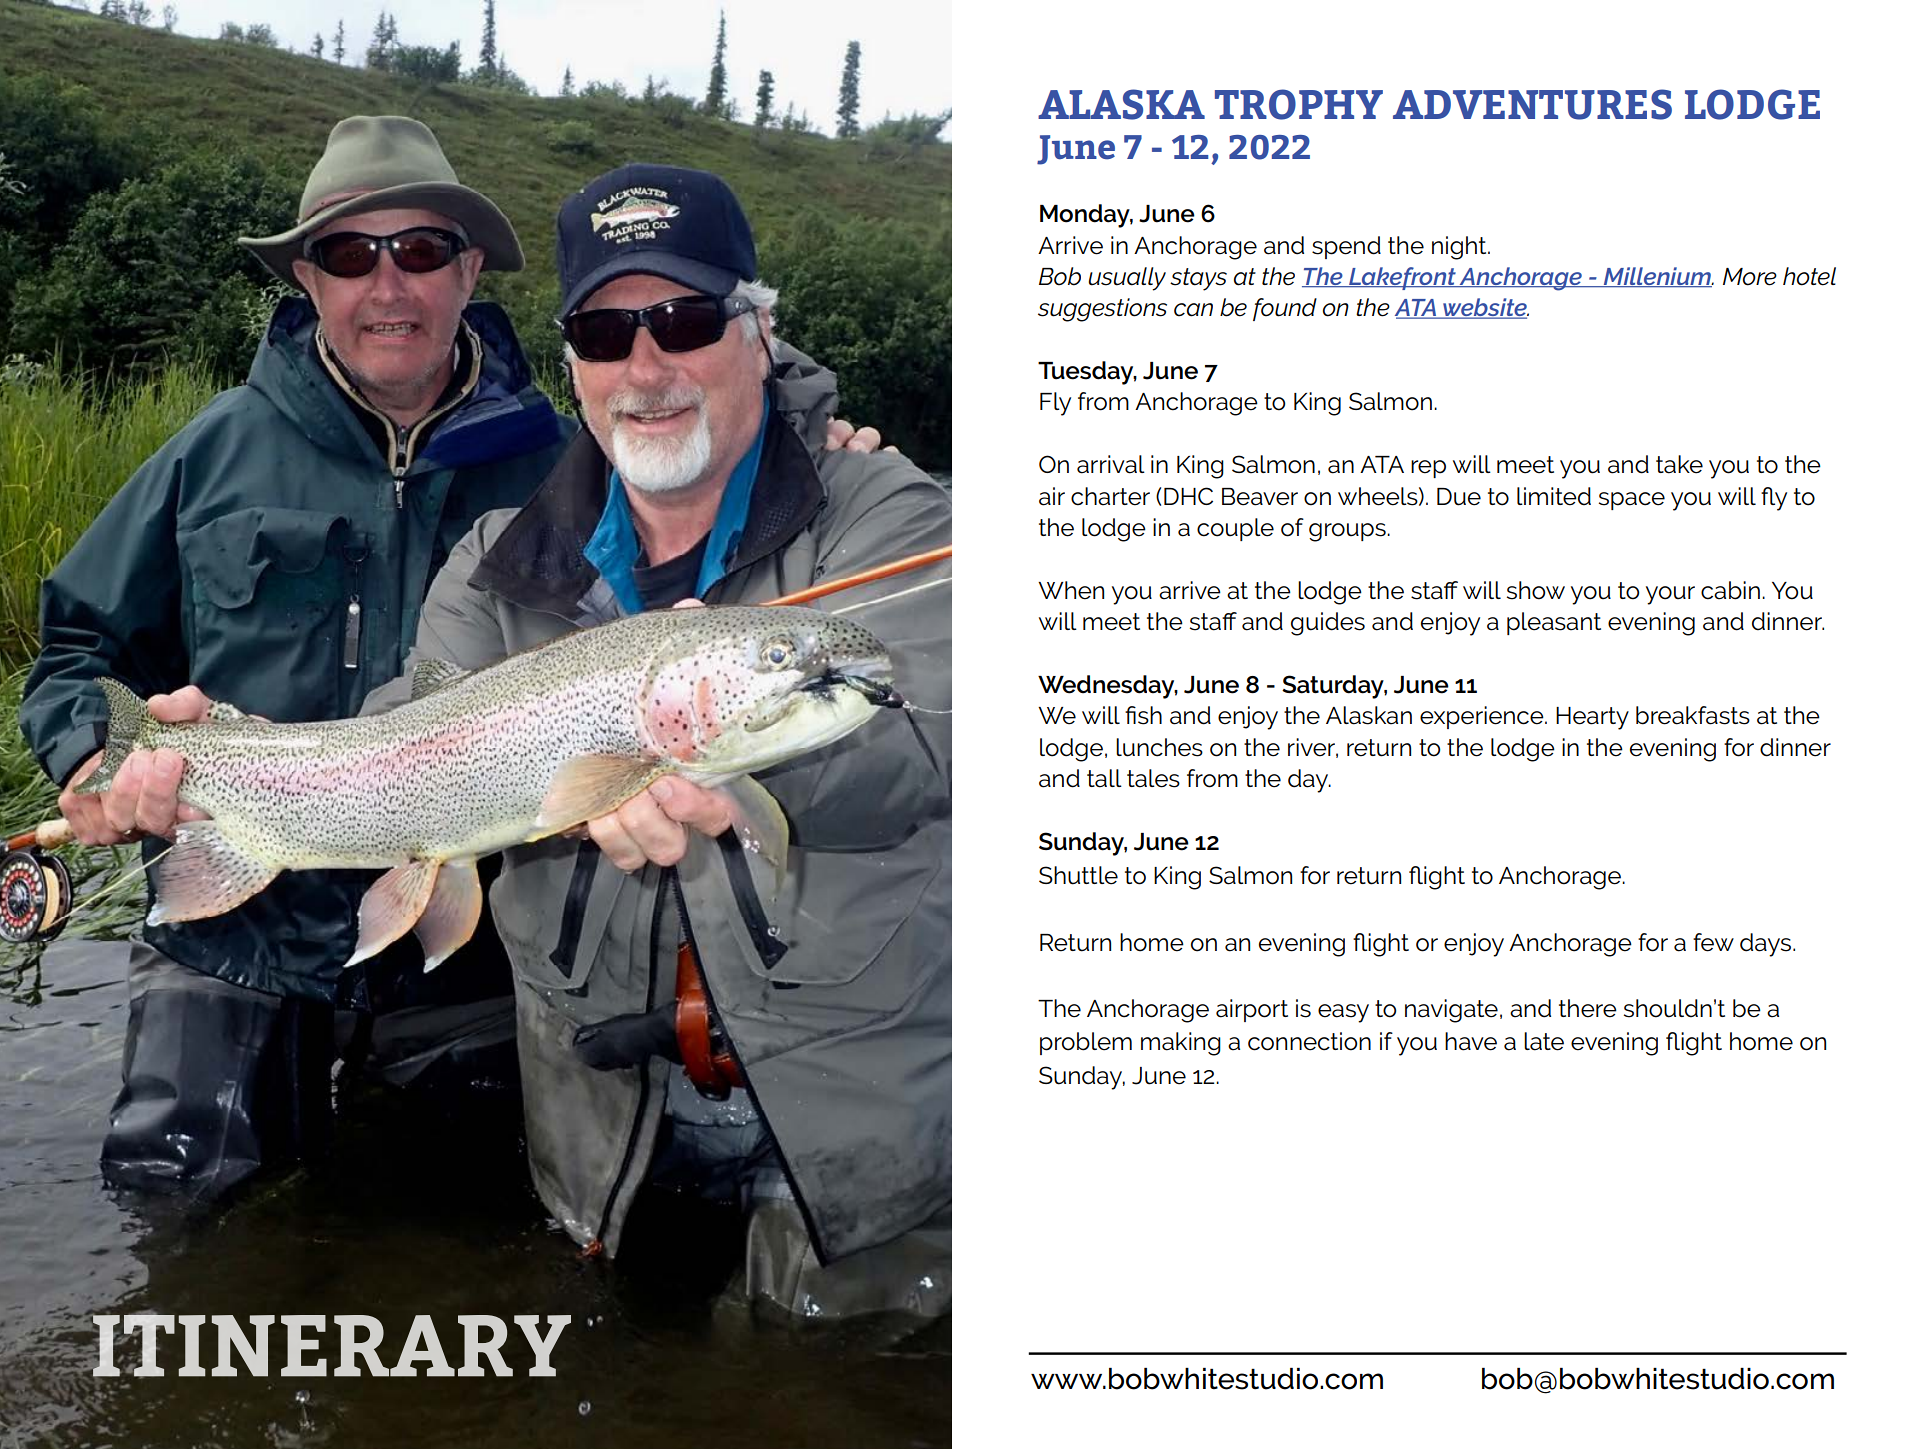  I want to click on fish, so click(1143, 715).
